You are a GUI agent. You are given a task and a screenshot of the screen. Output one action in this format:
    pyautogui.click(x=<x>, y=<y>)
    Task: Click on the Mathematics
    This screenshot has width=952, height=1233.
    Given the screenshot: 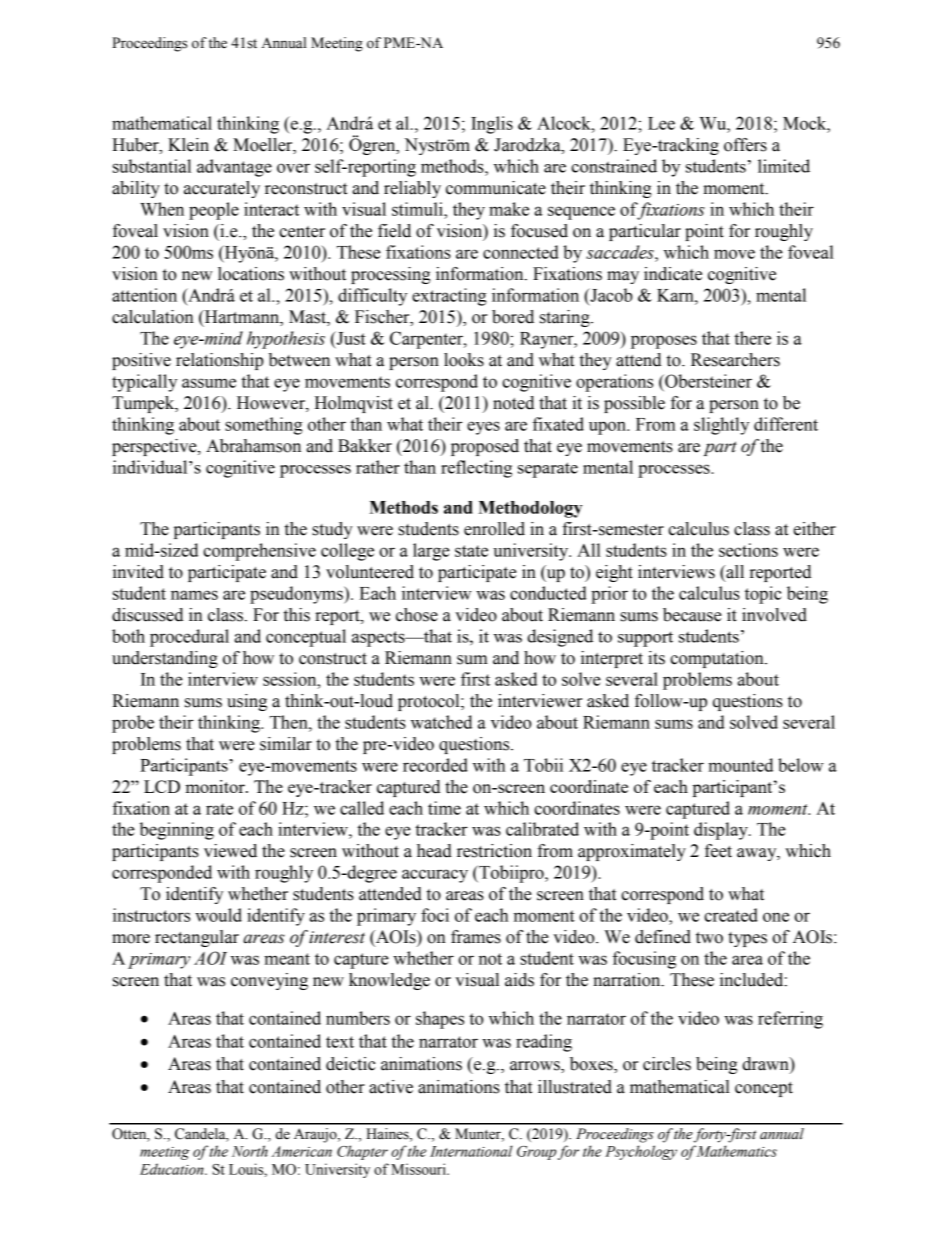 What is the action you would take?
    pyautogui.click(x=737, y=1151)
